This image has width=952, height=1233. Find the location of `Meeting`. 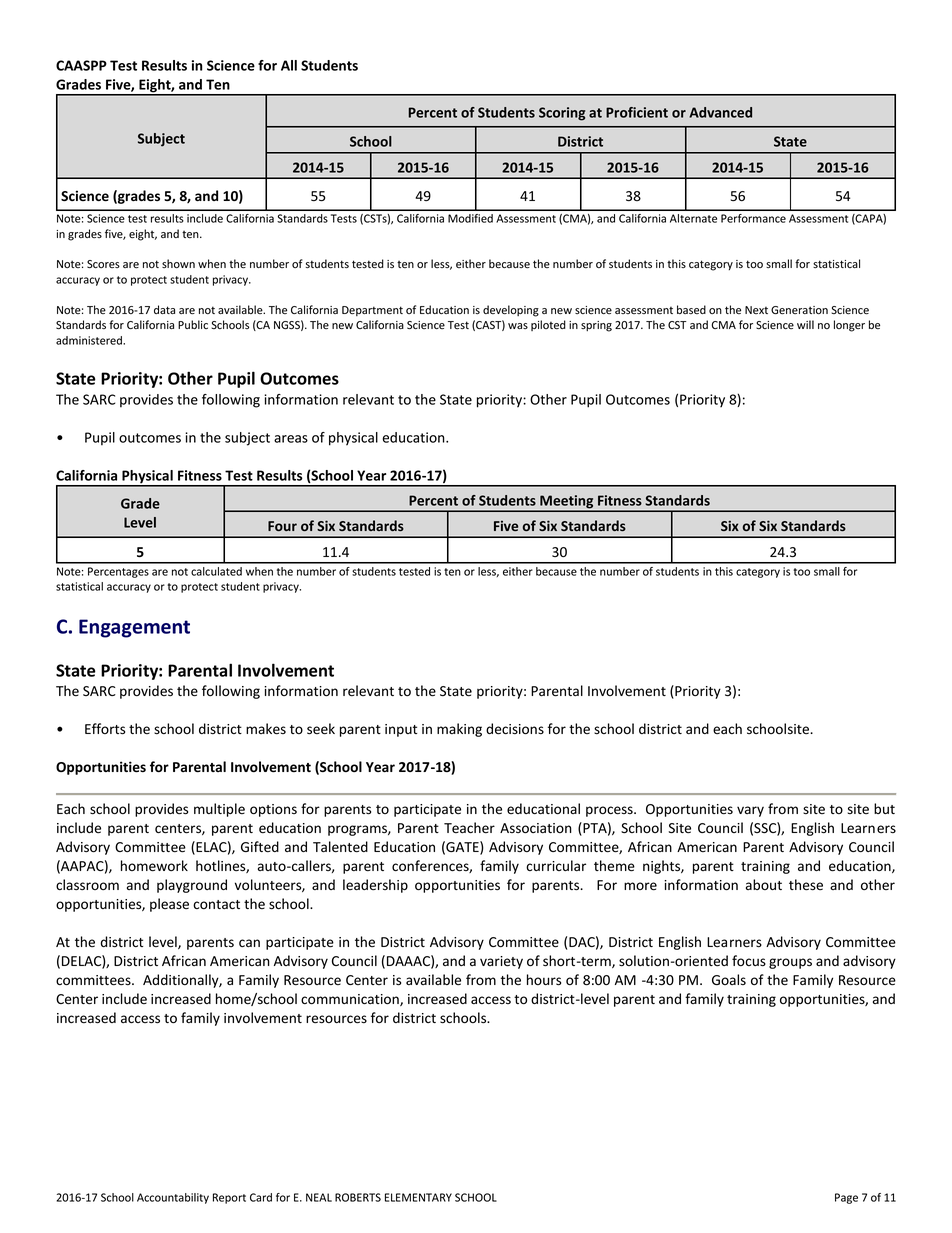

Meeting is located at coordinates (567, 503).
